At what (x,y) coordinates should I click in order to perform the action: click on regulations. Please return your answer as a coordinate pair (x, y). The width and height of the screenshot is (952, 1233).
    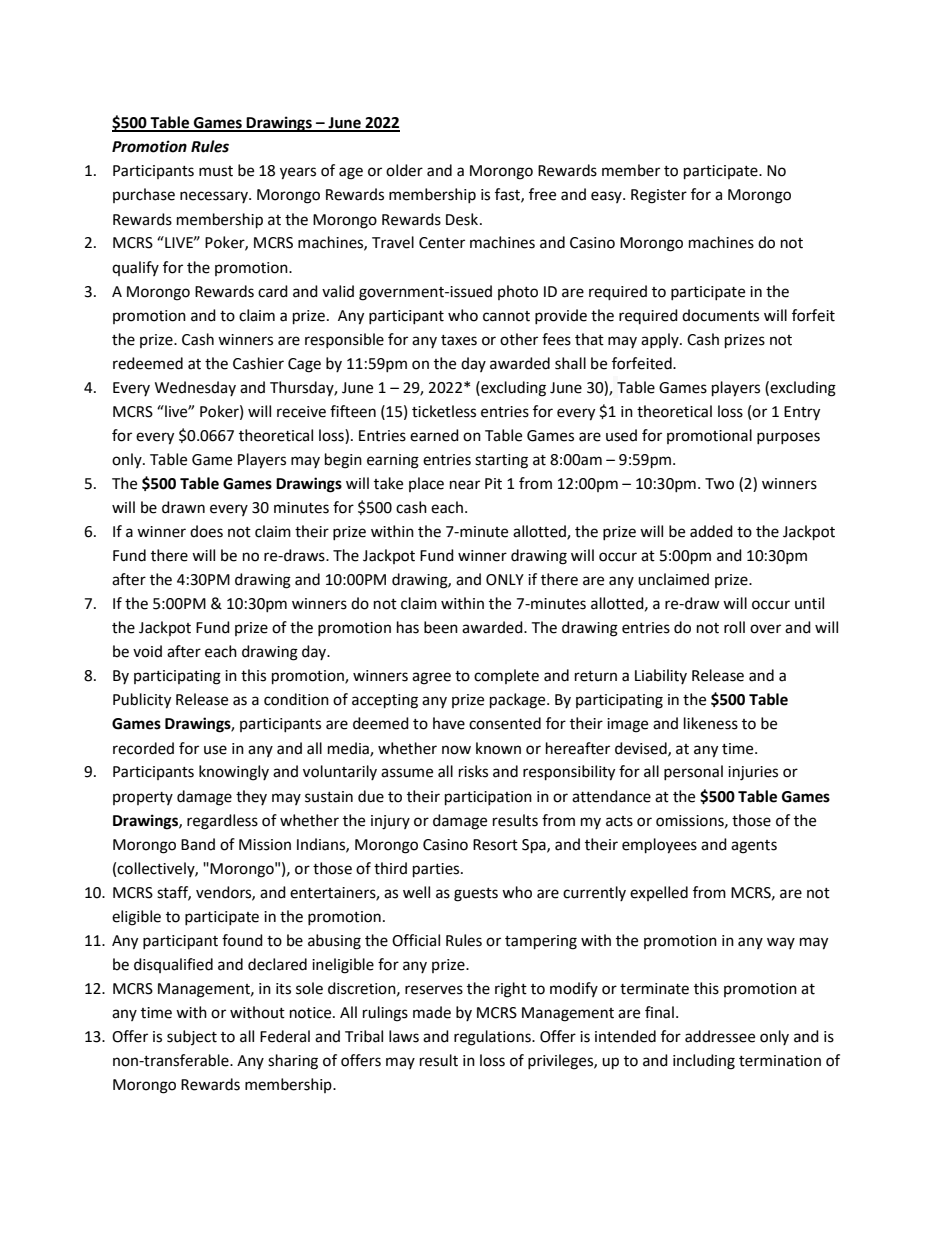
    Looking at the image, I should click on (493, 1038).
